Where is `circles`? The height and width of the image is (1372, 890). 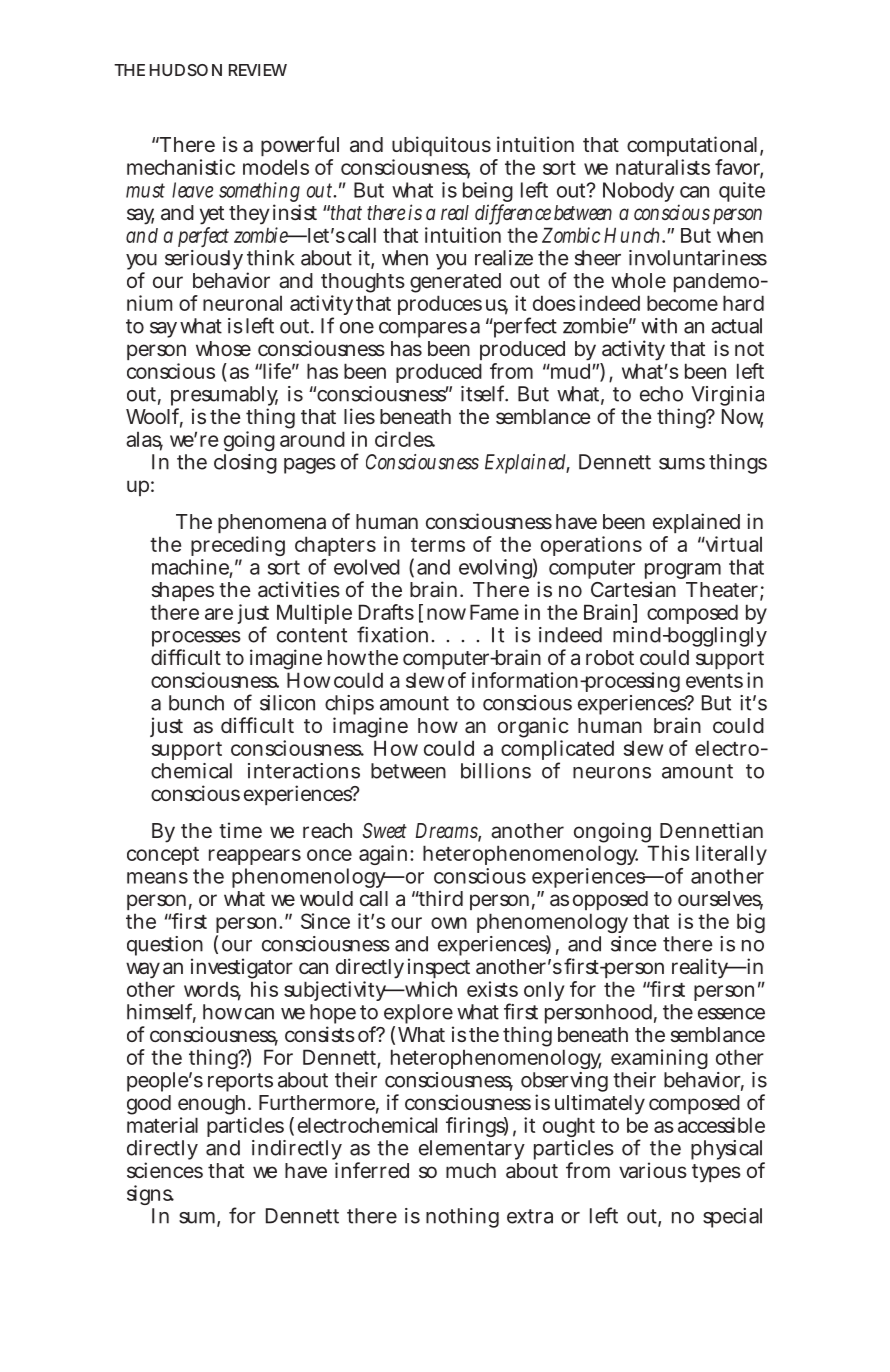
circles is located at coordinates (405, 439).
